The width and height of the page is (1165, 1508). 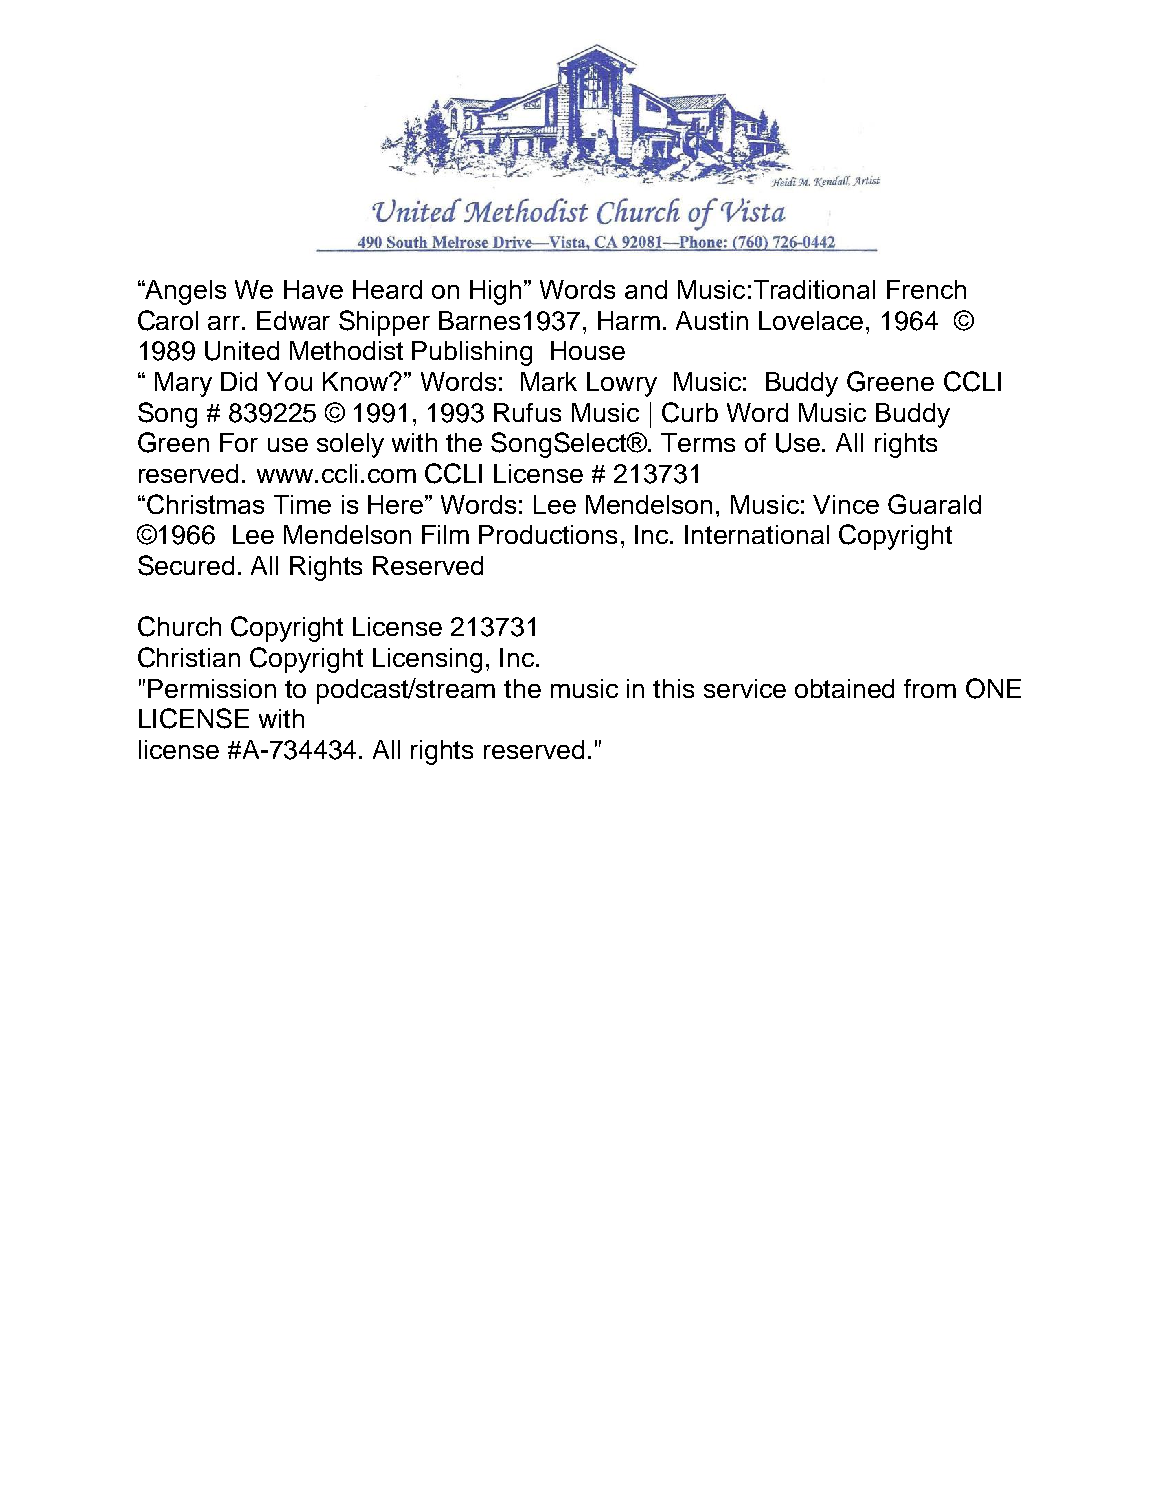 I want to click on Time, so click(x=302, y=504).
